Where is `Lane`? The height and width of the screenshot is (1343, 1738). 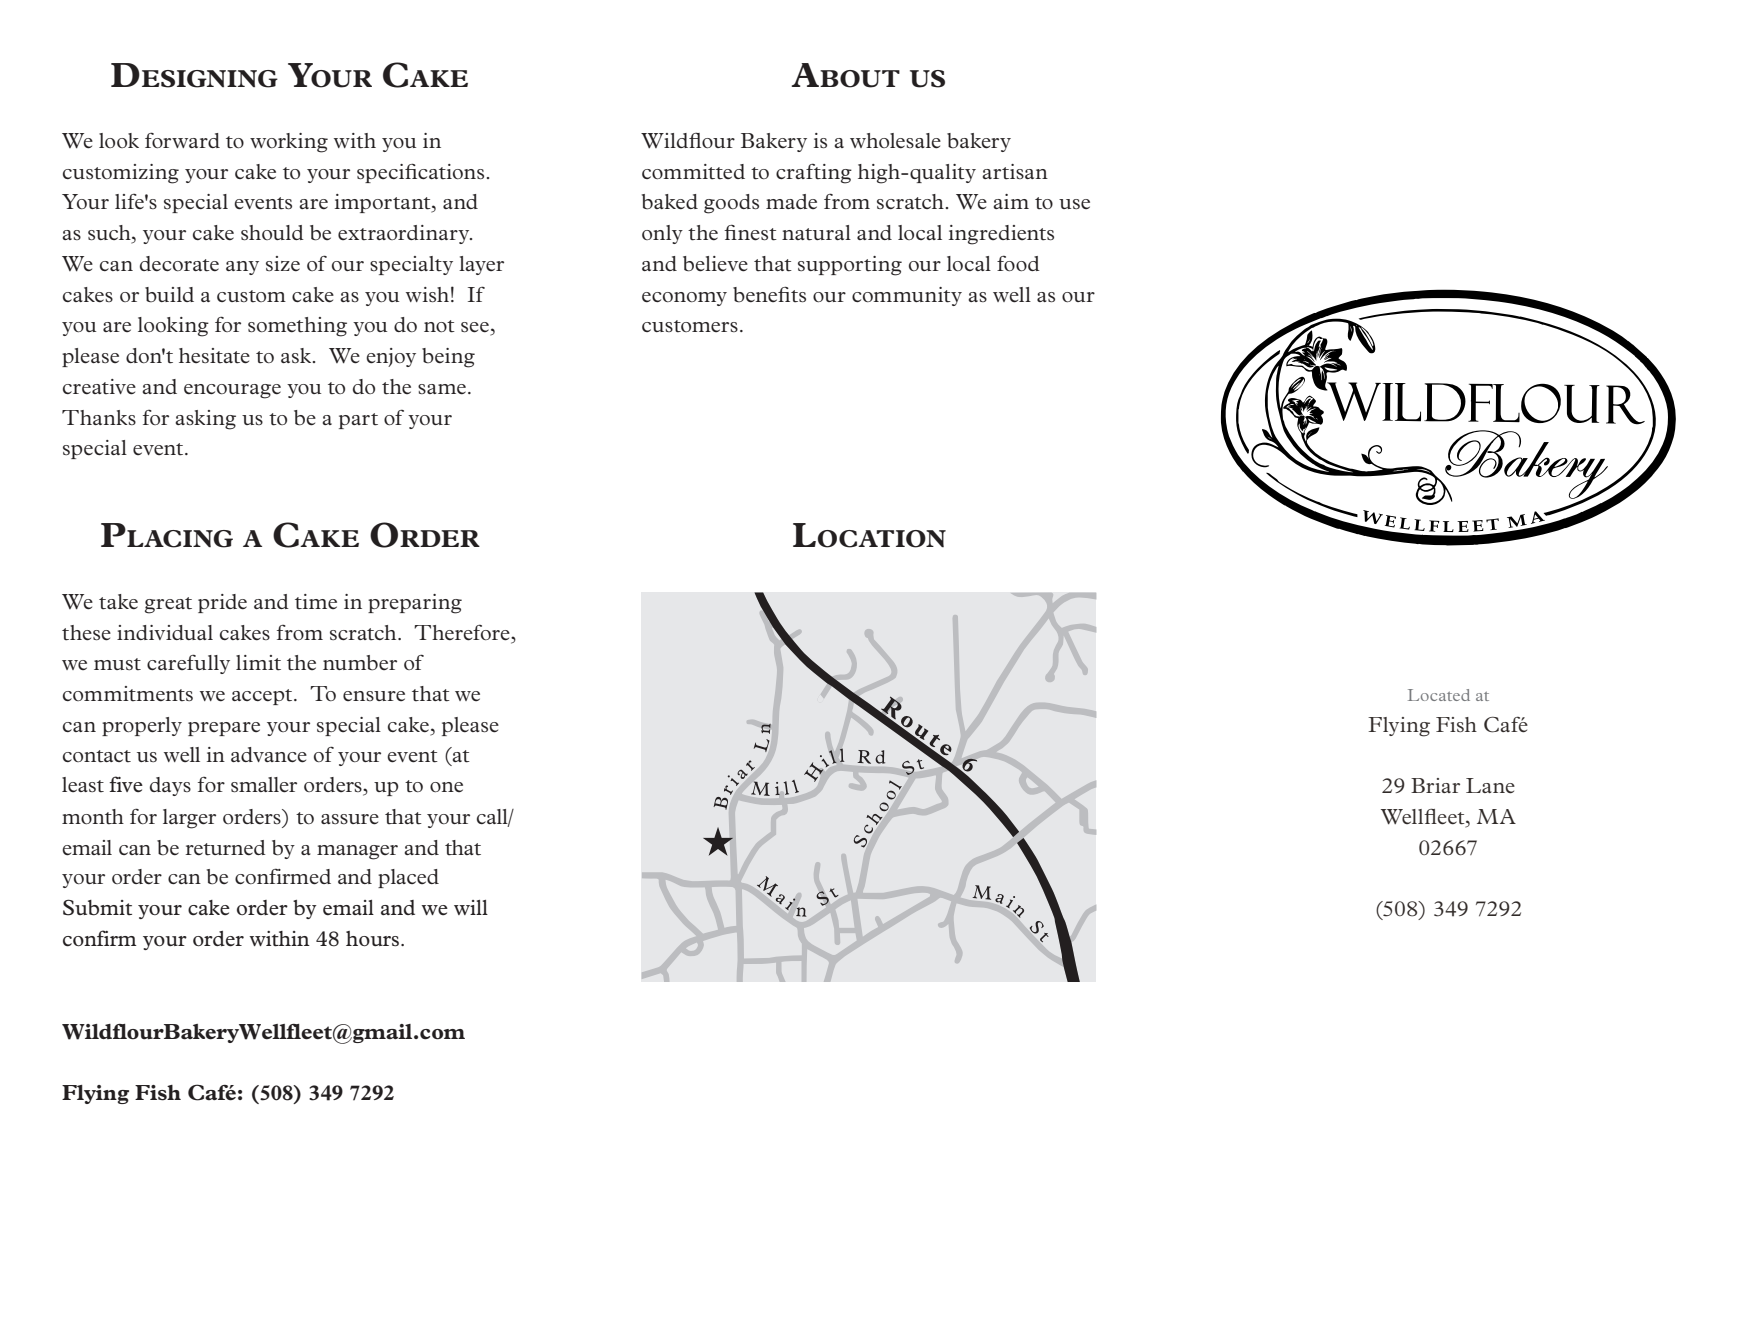
Lane is located at coordinates (1490, 785).
